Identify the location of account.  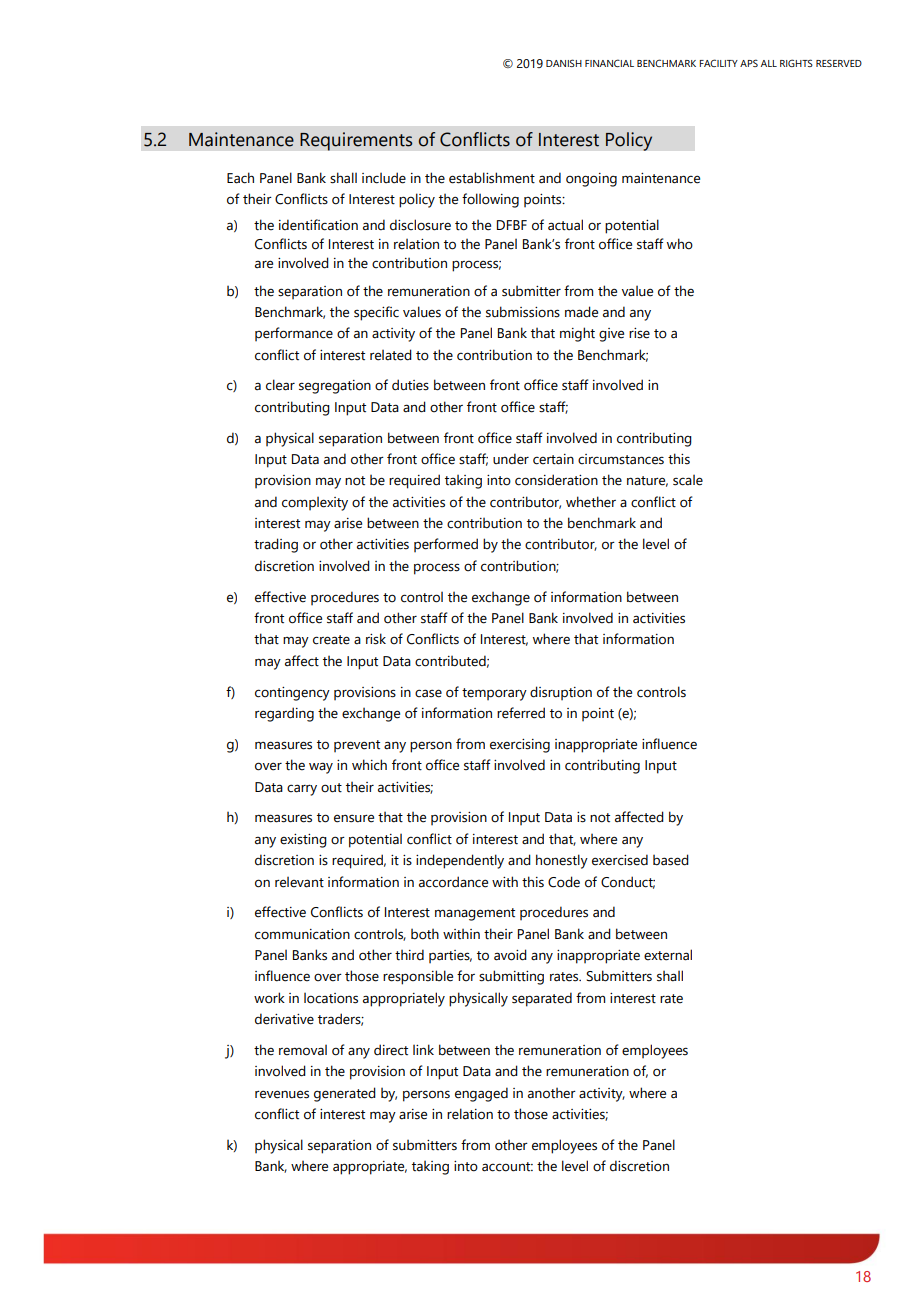
(507, 1167).
